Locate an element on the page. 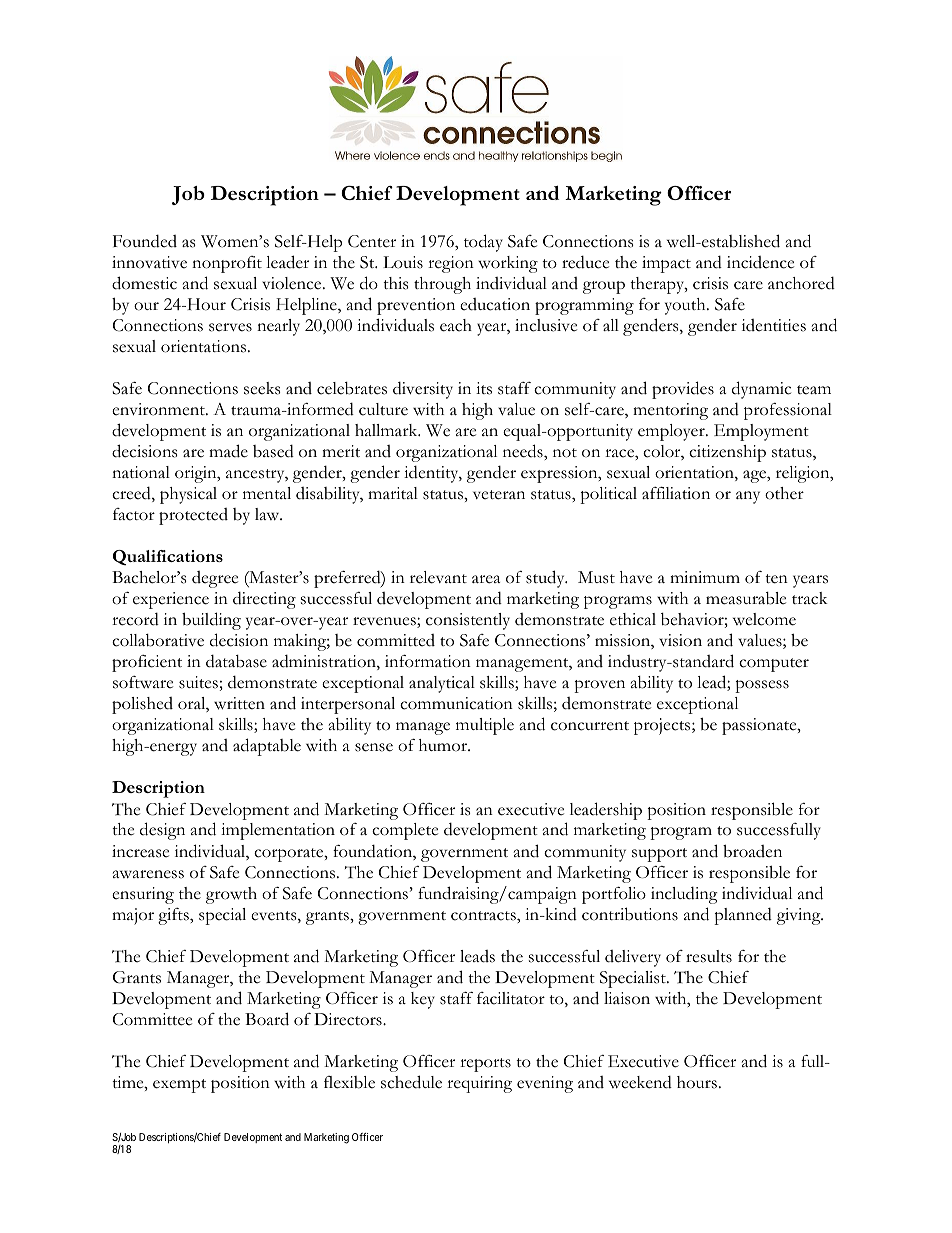 The height and width of the page is (1233, 952). any is located at coordinates (748, 497).
